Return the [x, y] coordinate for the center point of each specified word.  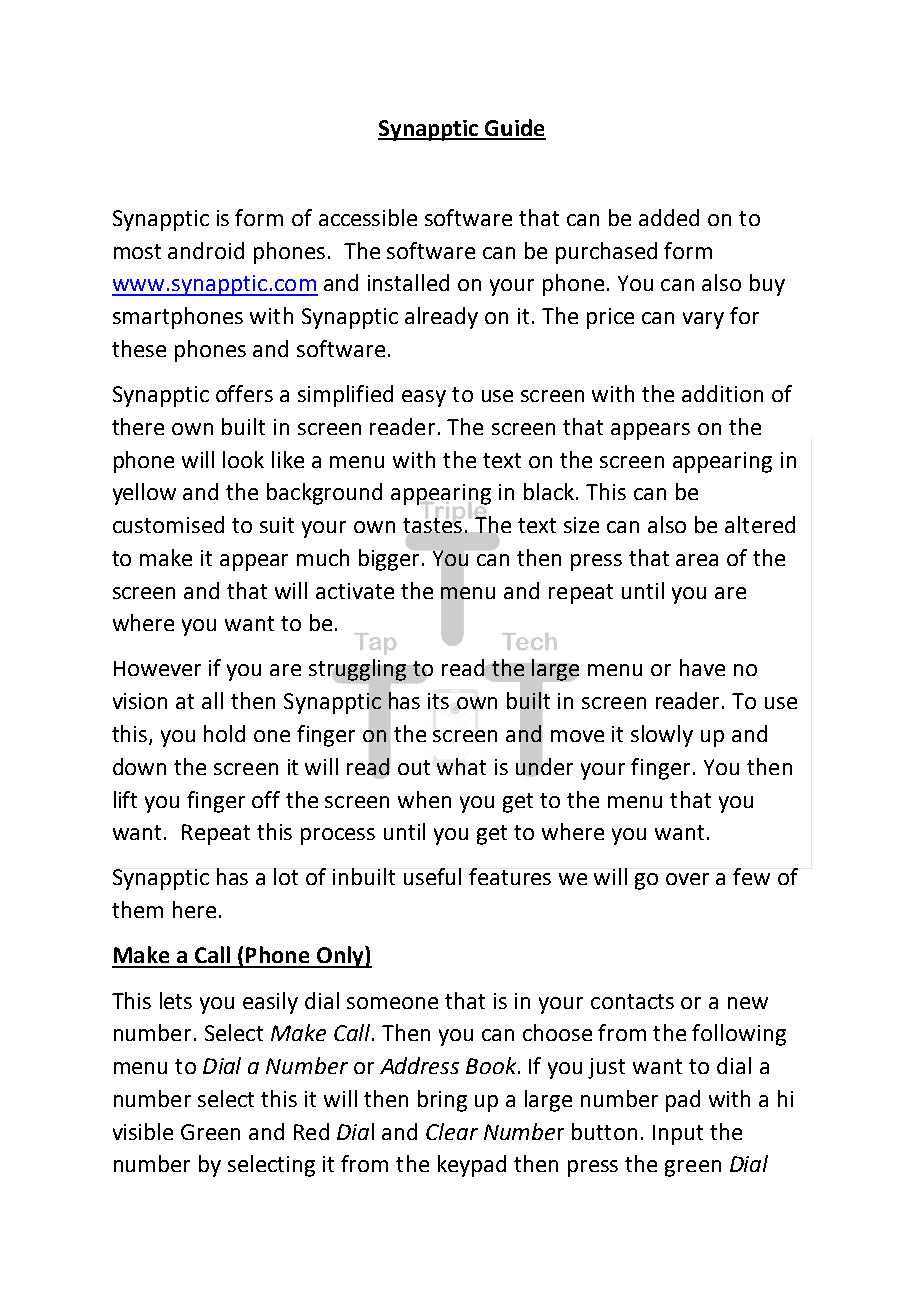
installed [408, 282]
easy [424, 398]
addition [722, 393]
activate [355, 591]
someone [392, 1003]
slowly [662, 736]
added [669, 217]
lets [176, 1000]
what [461, 766]
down [139, 766]
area [697, 560]
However [157, 668]
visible [143, 1131]
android [206, 250]
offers [244, 393]
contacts [632, 1001]
